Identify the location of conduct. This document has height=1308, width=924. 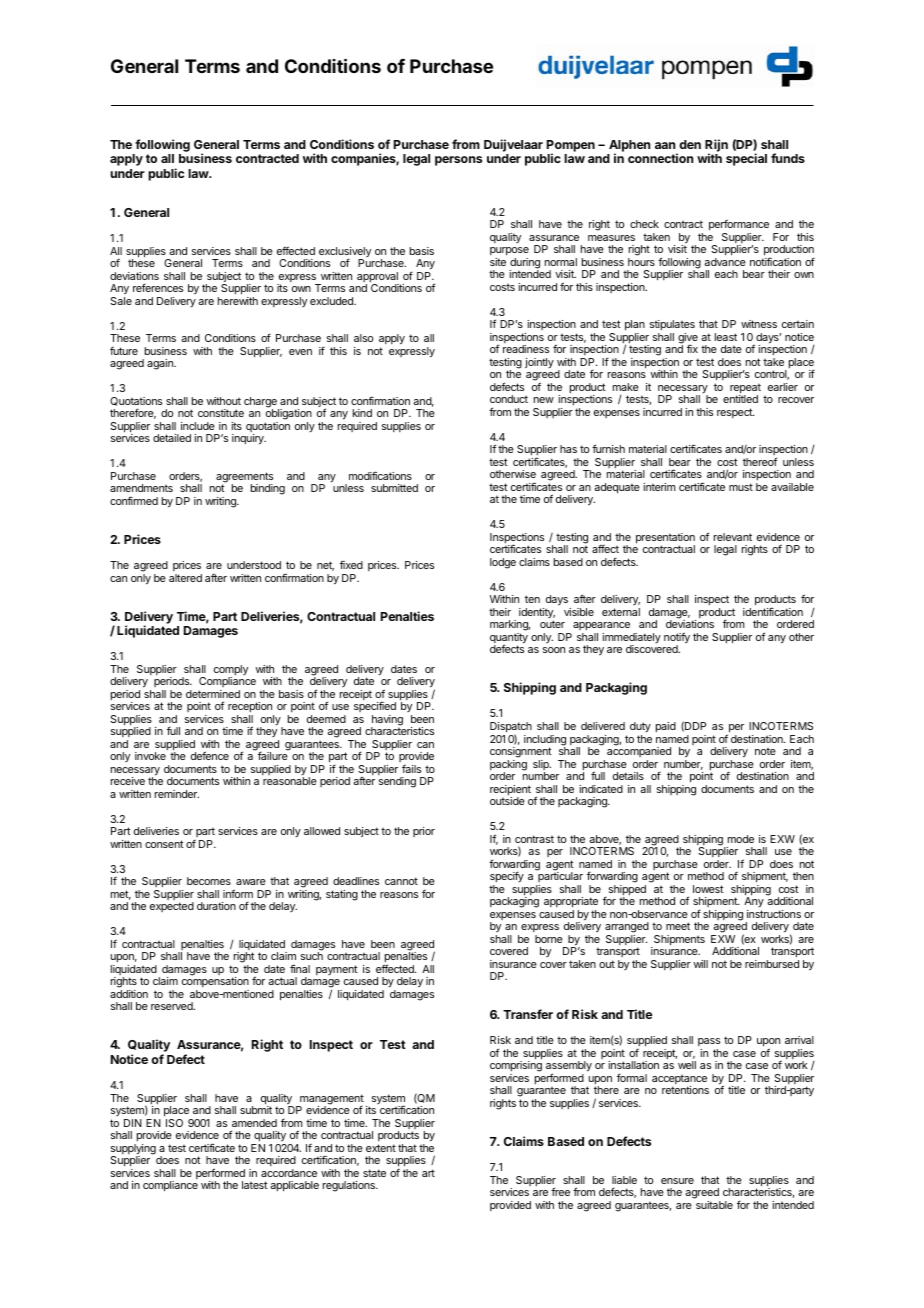
(509, 399).
